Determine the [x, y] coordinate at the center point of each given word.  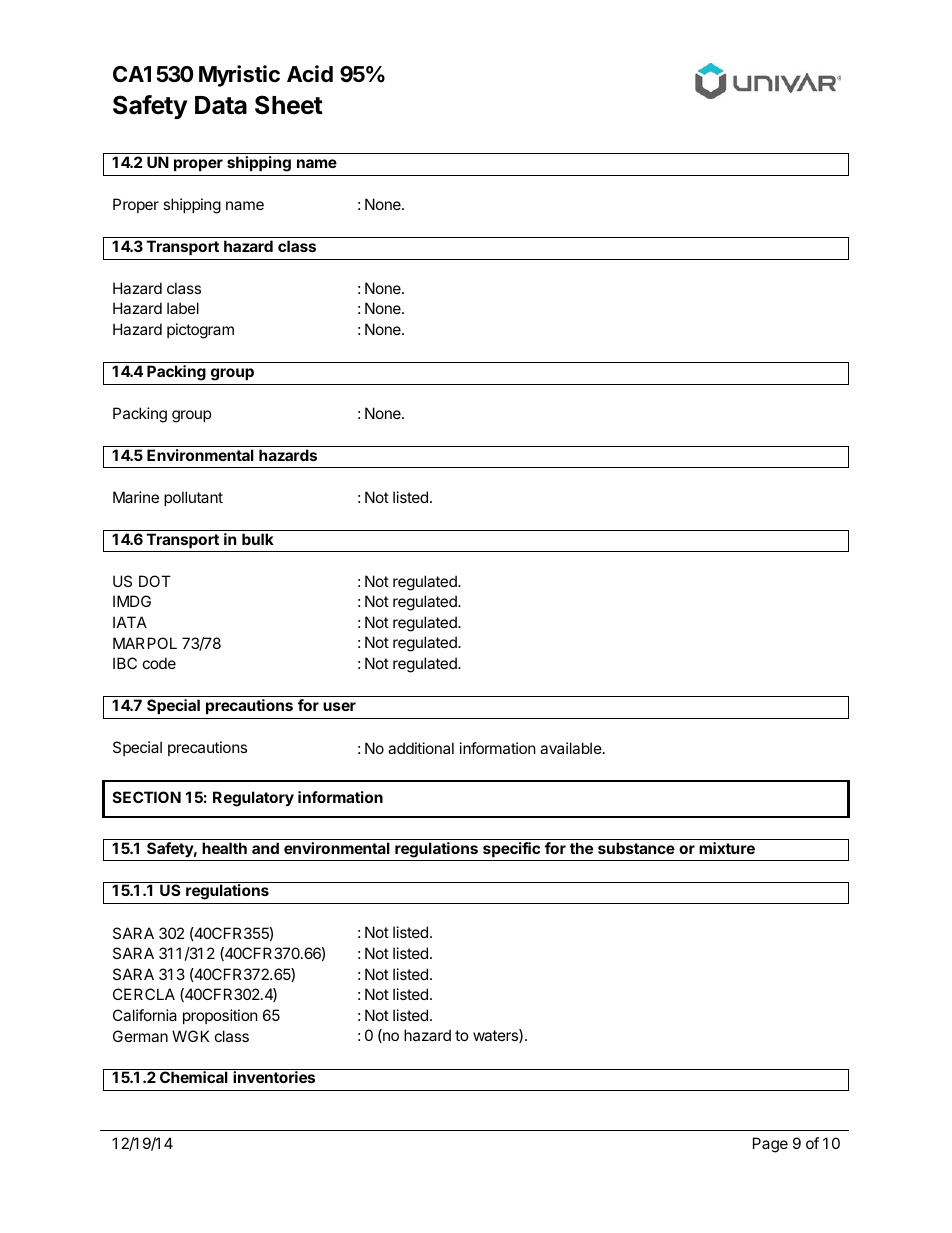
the [581, 848]
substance [636, 848]
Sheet [289, 105]
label [183, 308]
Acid [310, 74]
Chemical [194, 1077]
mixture [727, 848]
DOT [155, 581]
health [224, 848]
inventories [274, 1077]
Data [221, 105]
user [339, 706]
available [571, 748]
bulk [258, 539]
